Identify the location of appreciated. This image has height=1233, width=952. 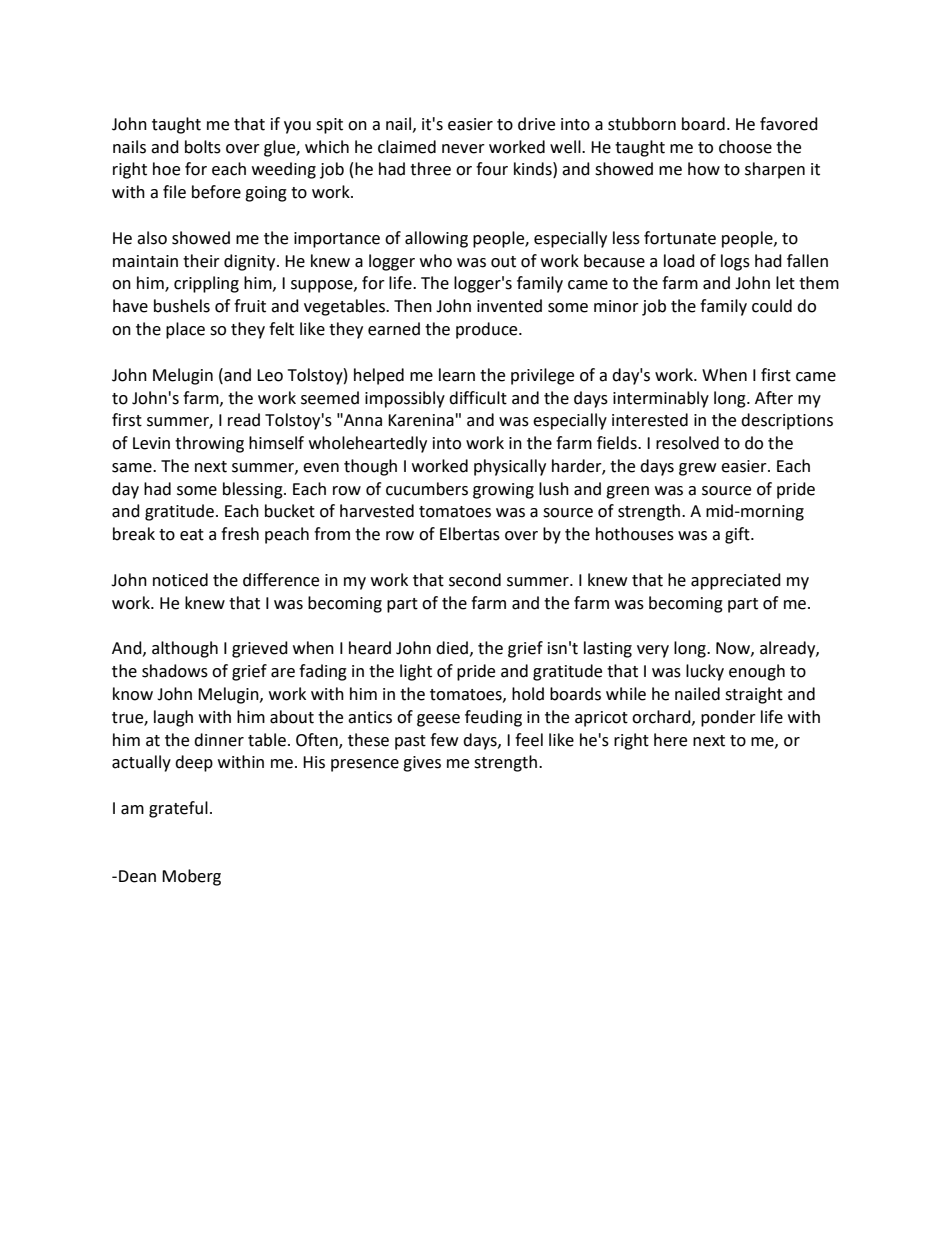
(736, 581).
